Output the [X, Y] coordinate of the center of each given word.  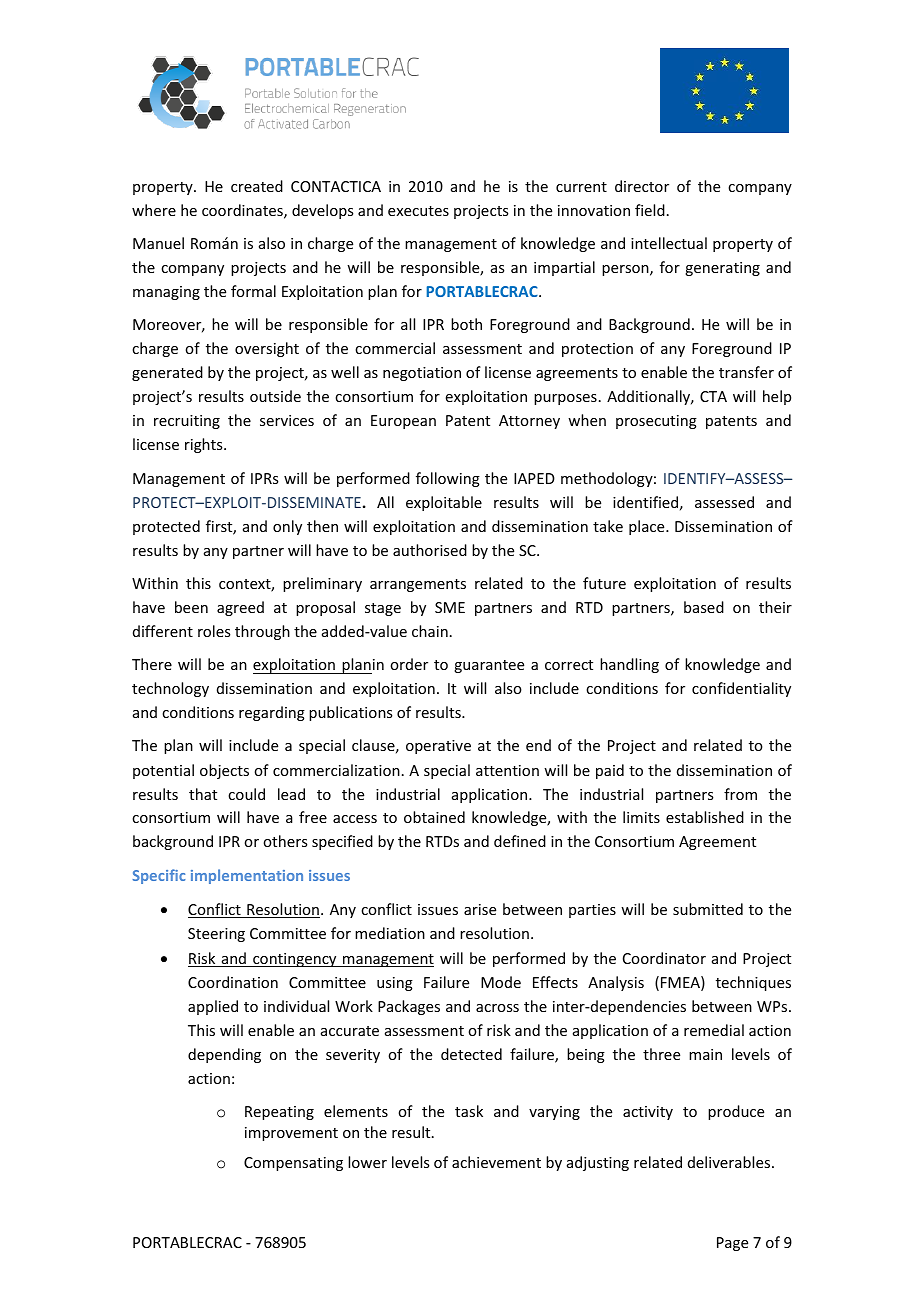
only [287, 527]
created [257, 186]
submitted [708, 909]
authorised [430, 550]
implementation [247, 876]
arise [480, 909]
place [648, 527]
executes [418, 211]
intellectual [669, 243]
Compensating [293, 1164]
